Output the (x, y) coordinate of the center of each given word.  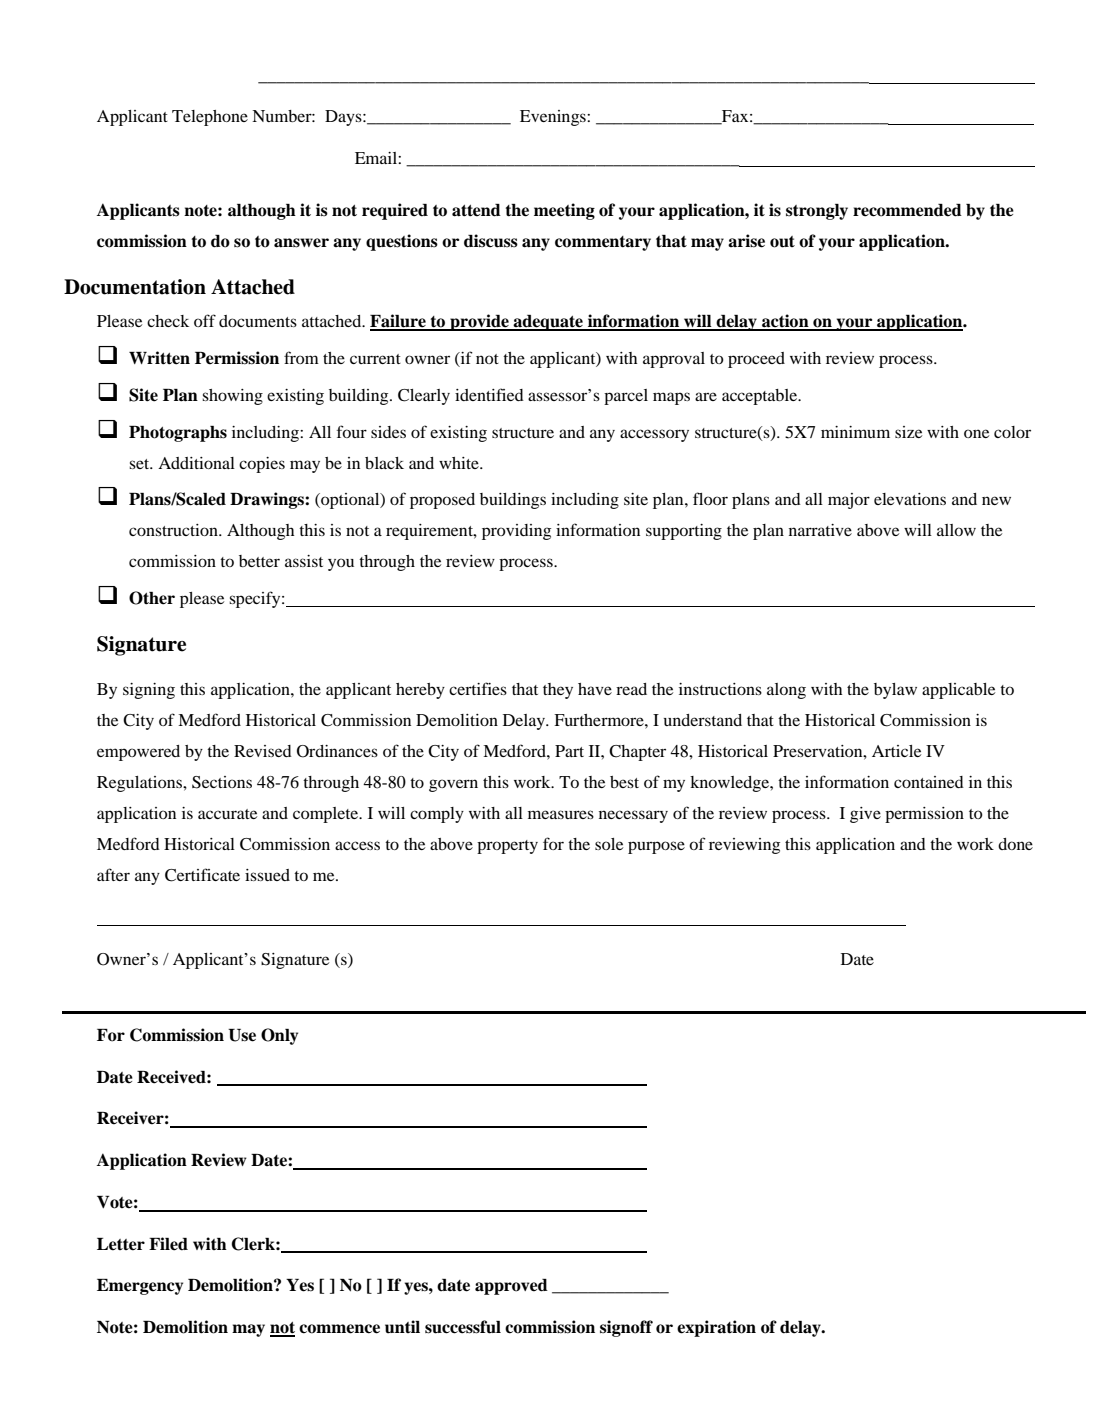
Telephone (210, 118)
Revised (263, 751)
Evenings (554, 118)
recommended (907, 210)
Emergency (140, 1287)
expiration (716, 1328)
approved (511, 1287)
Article (896, 751)
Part (569, 751)
